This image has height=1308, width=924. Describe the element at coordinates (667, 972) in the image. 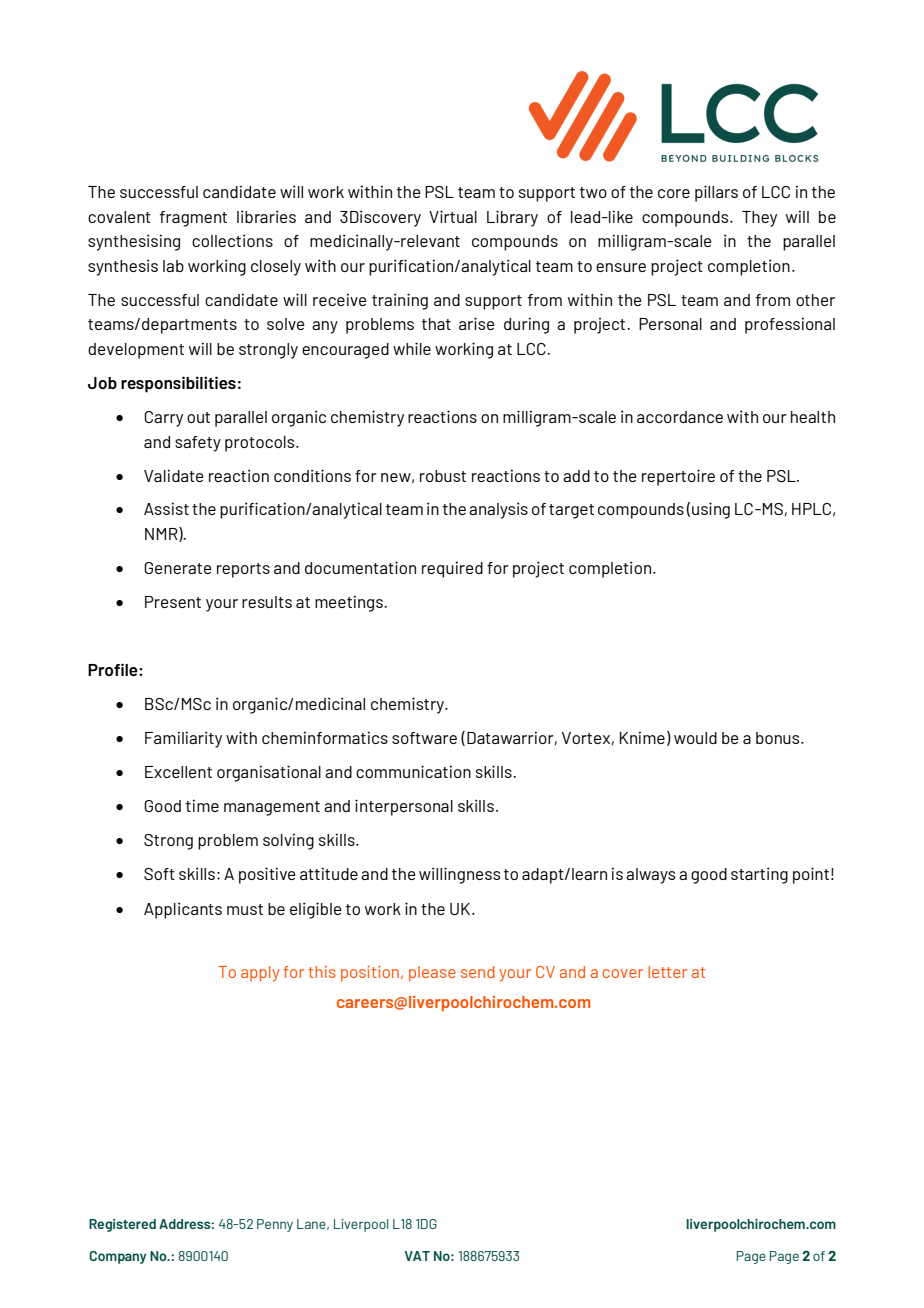

I see `letter` at that location.
